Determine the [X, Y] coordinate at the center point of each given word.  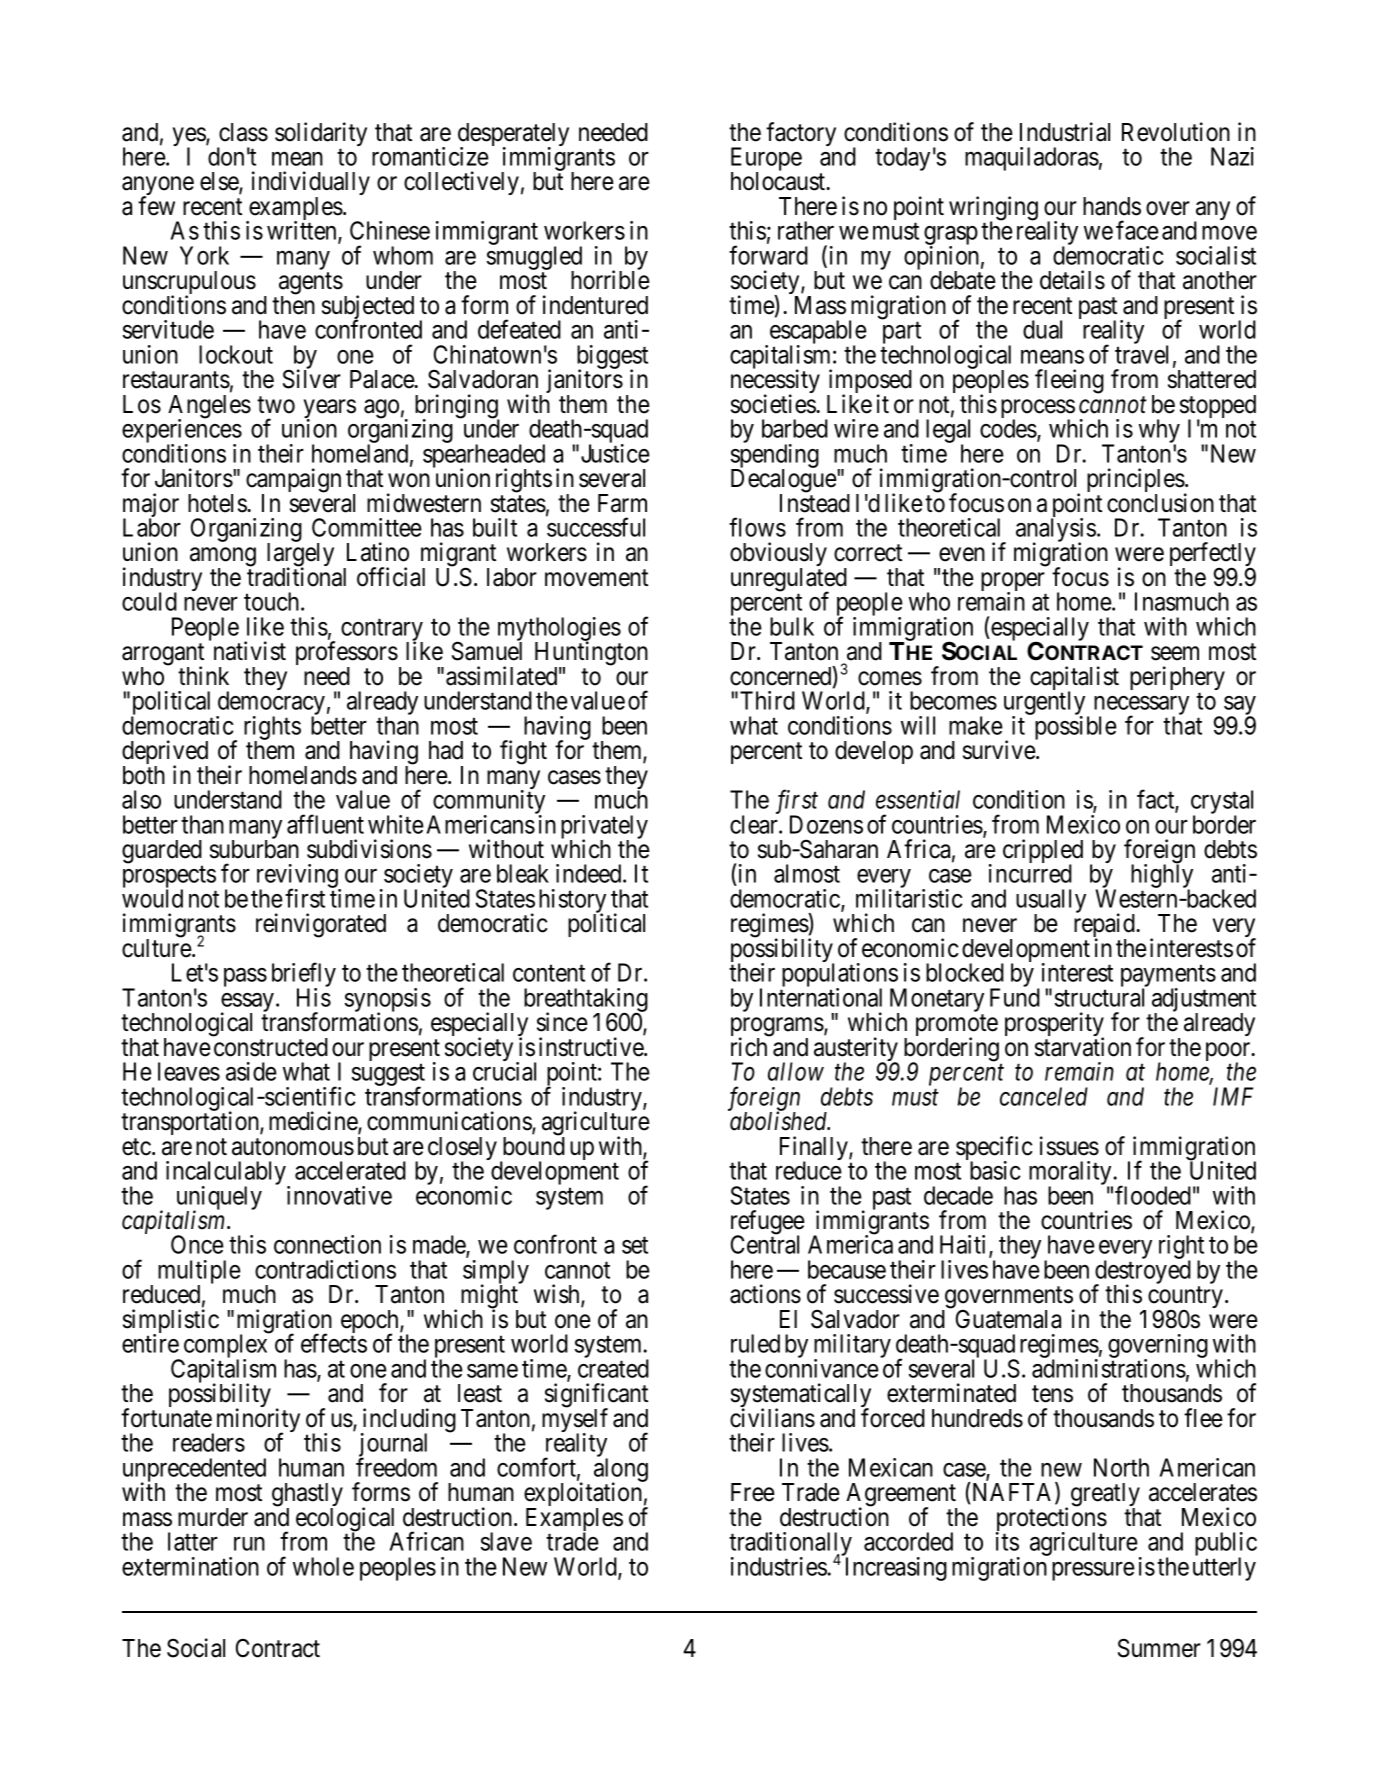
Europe [766, 160]
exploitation [584, 1495]
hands [1112, 206]
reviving [297, 877]
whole [323, 1566]
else [220, 182]
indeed [590, 873]
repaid [1105, 926]
